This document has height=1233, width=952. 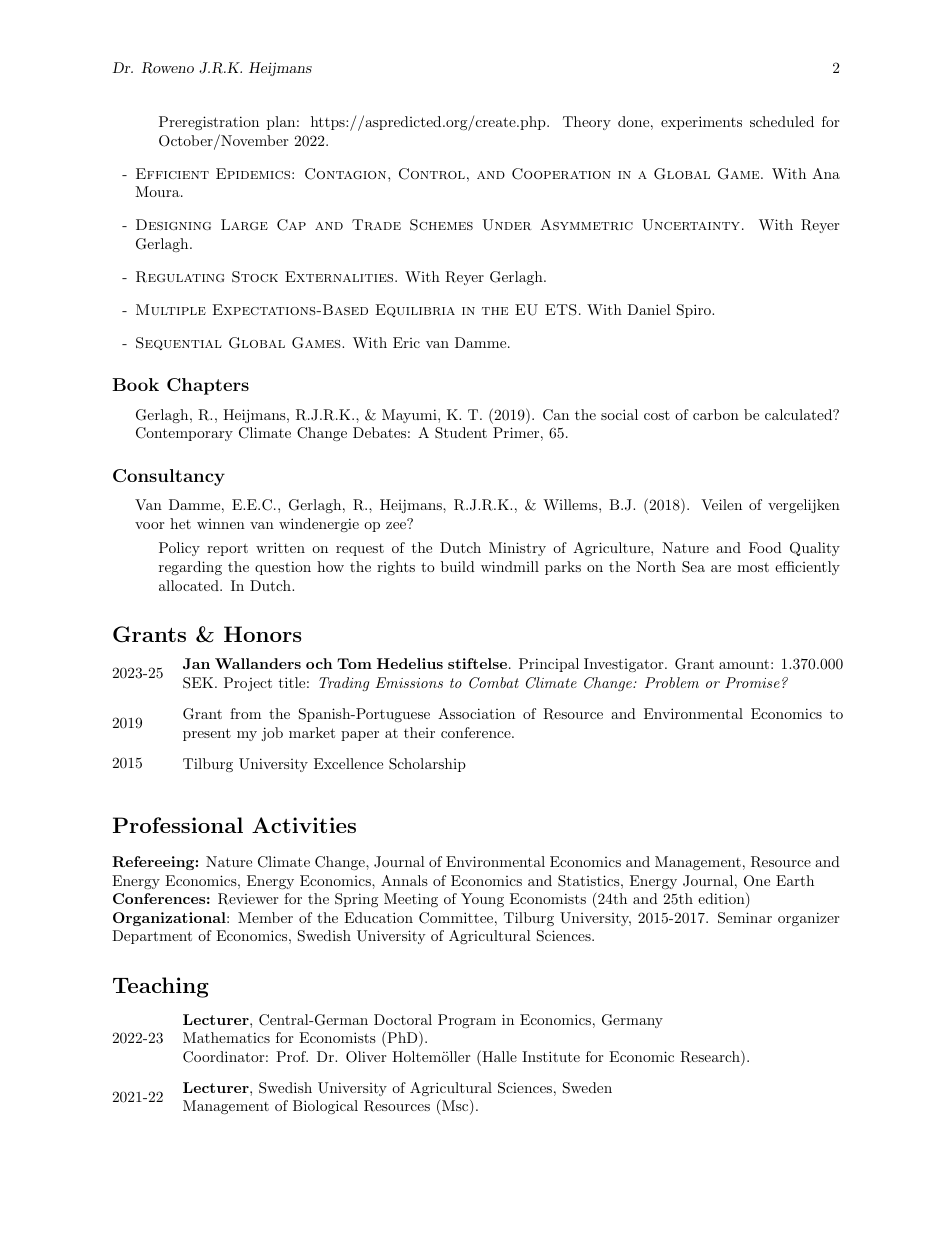 I want to click on Program, so click(x=467, y=1021).
